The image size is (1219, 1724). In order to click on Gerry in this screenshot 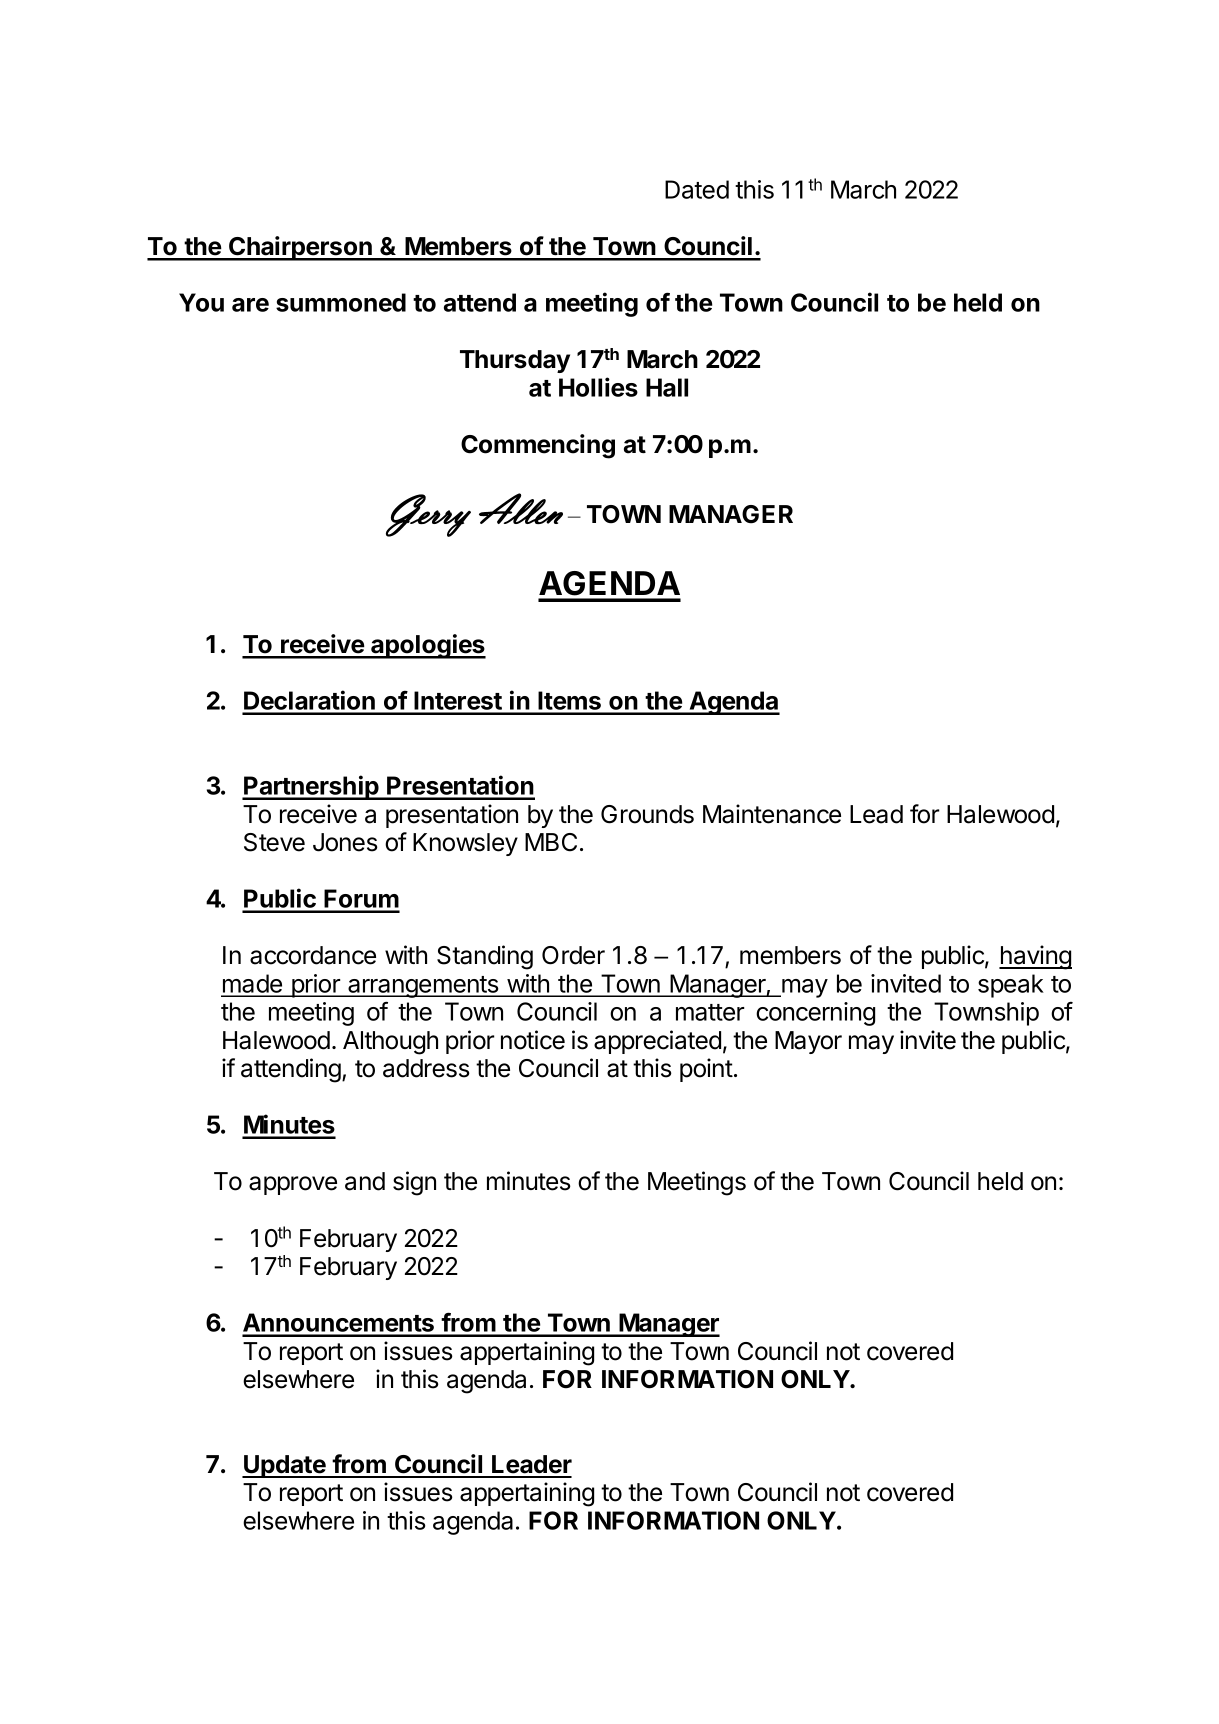, I will do `click(428, 515)`.
